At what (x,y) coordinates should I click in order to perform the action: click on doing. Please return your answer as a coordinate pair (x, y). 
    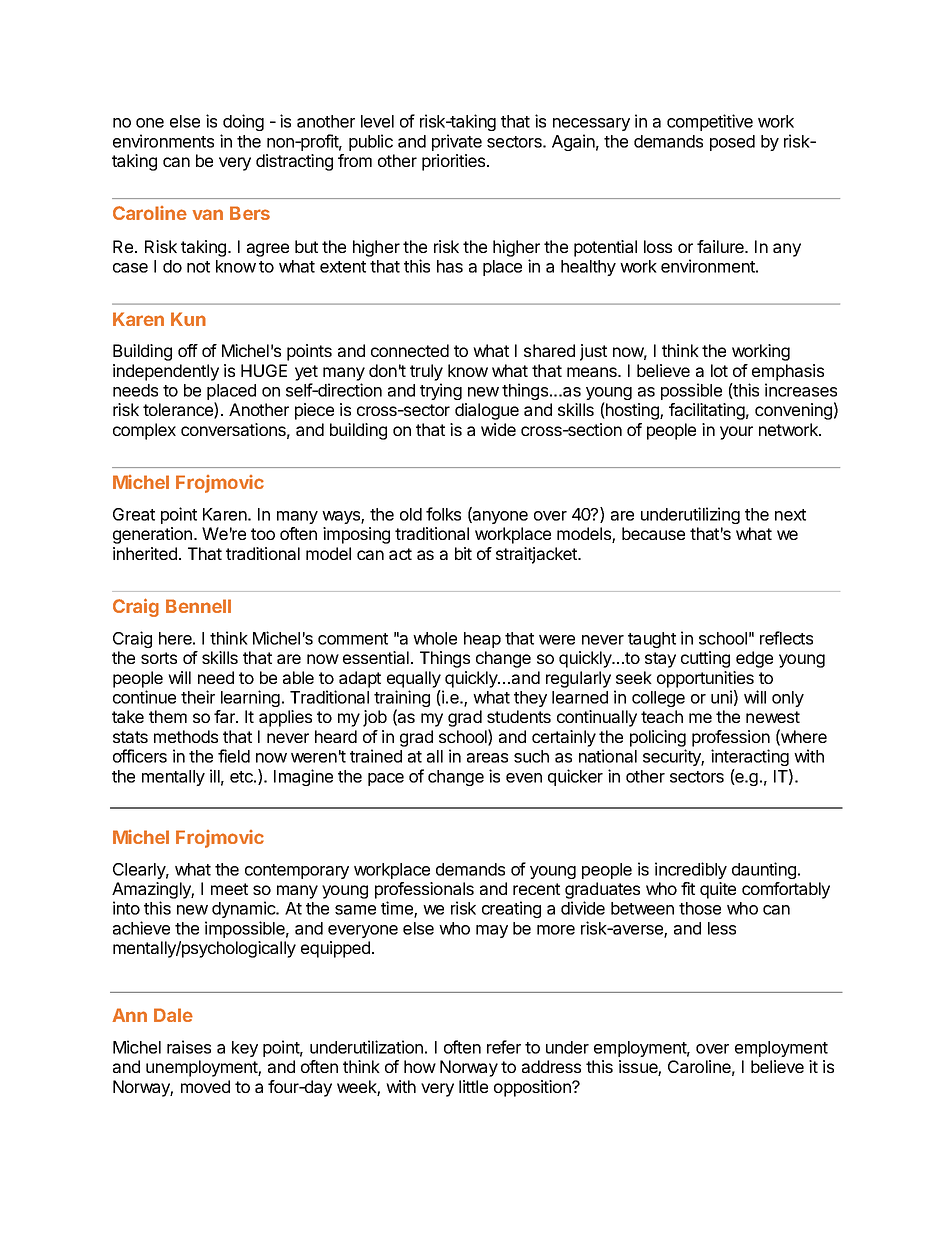
    Looking at the image, I should click on (243, 122).
